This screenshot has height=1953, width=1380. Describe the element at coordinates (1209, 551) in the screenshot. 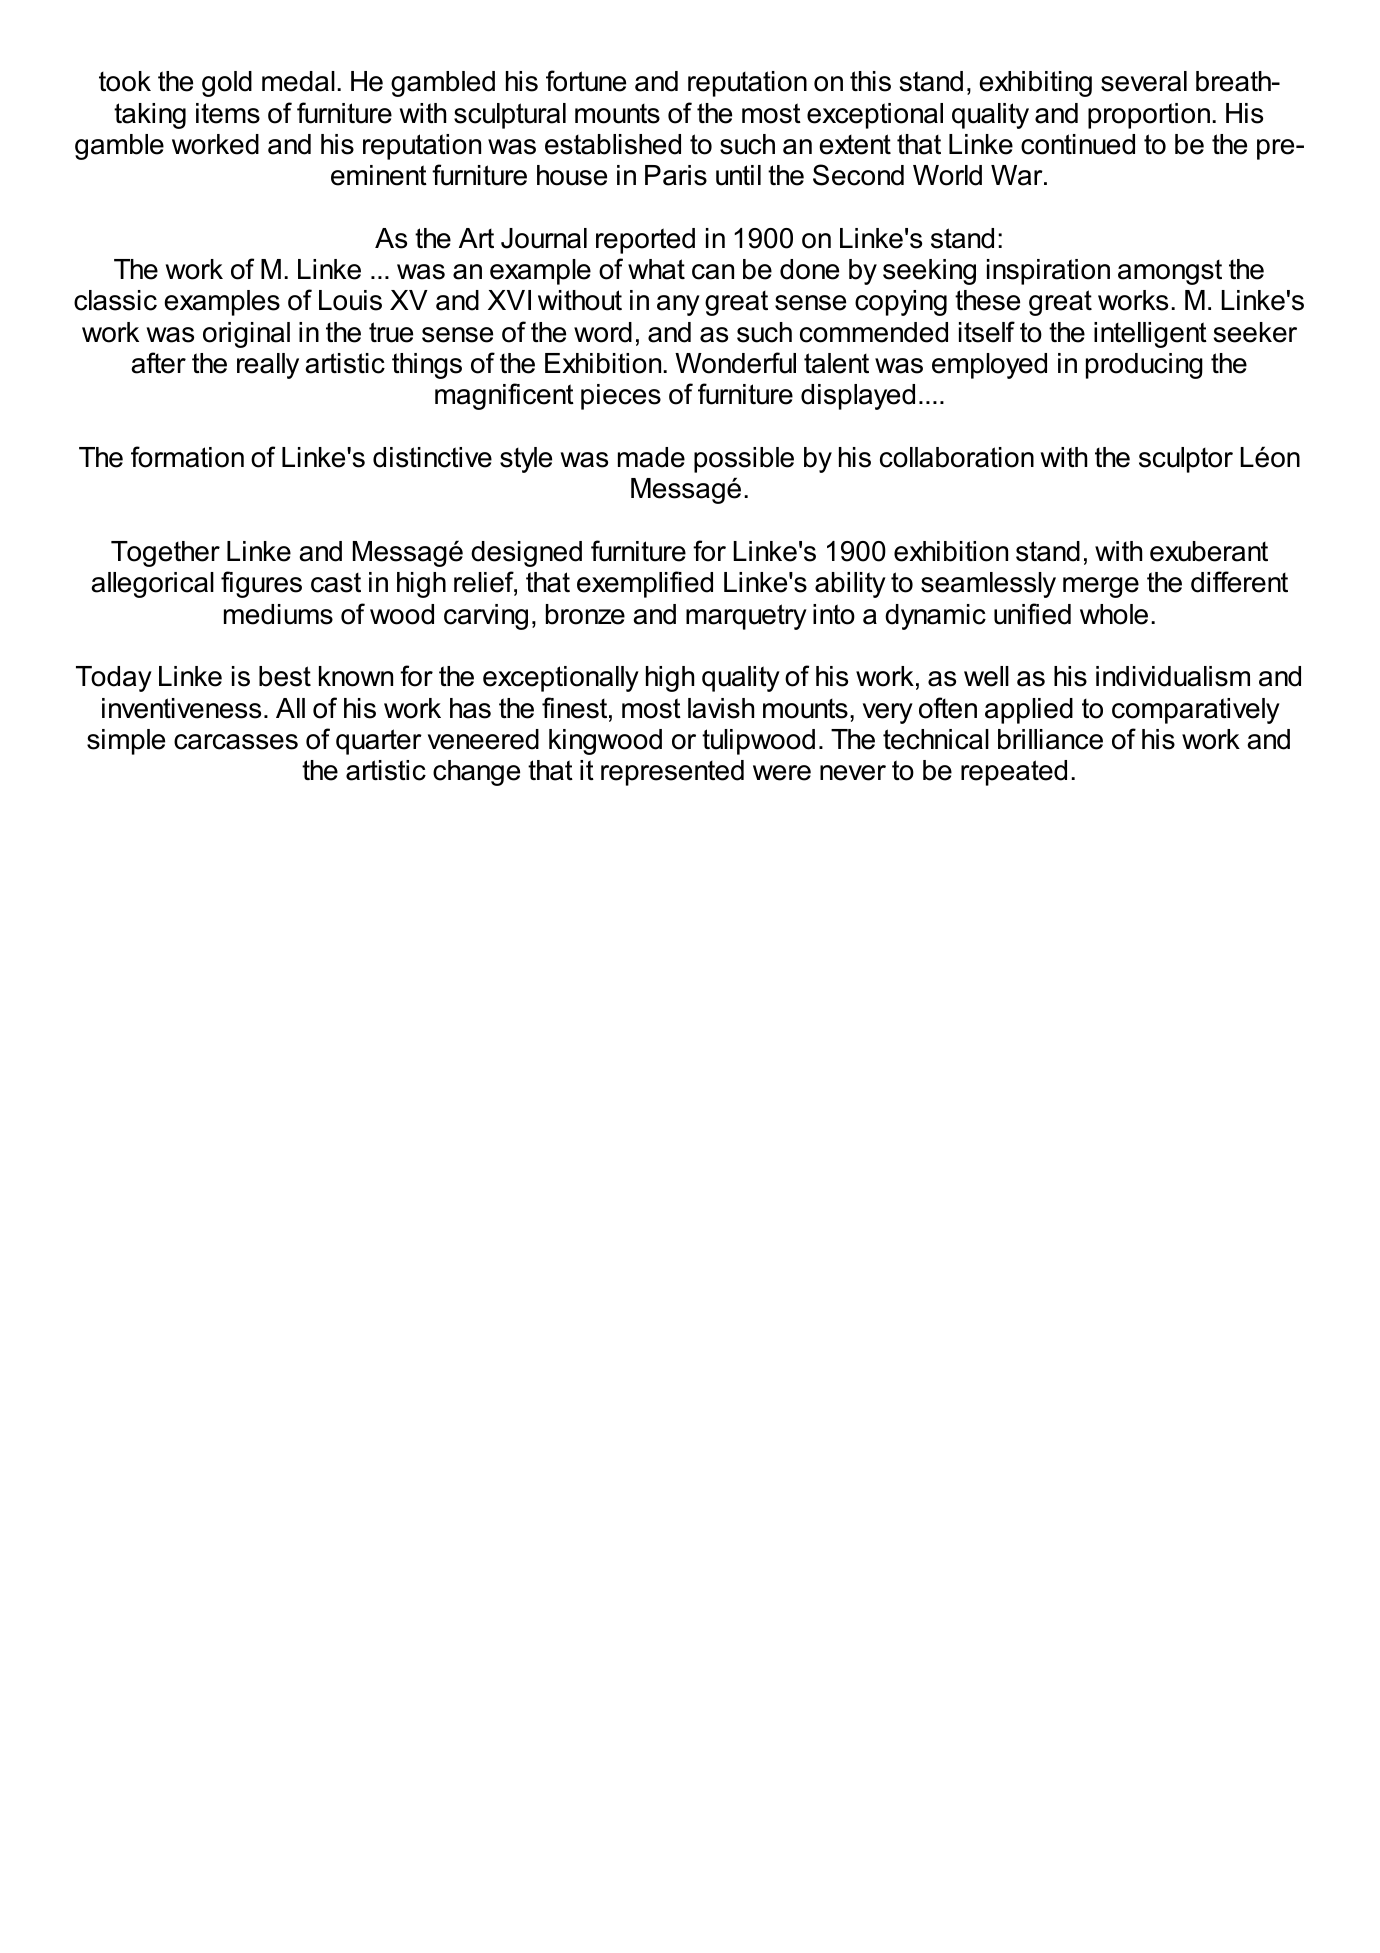

I see `exuberant` at that location.
